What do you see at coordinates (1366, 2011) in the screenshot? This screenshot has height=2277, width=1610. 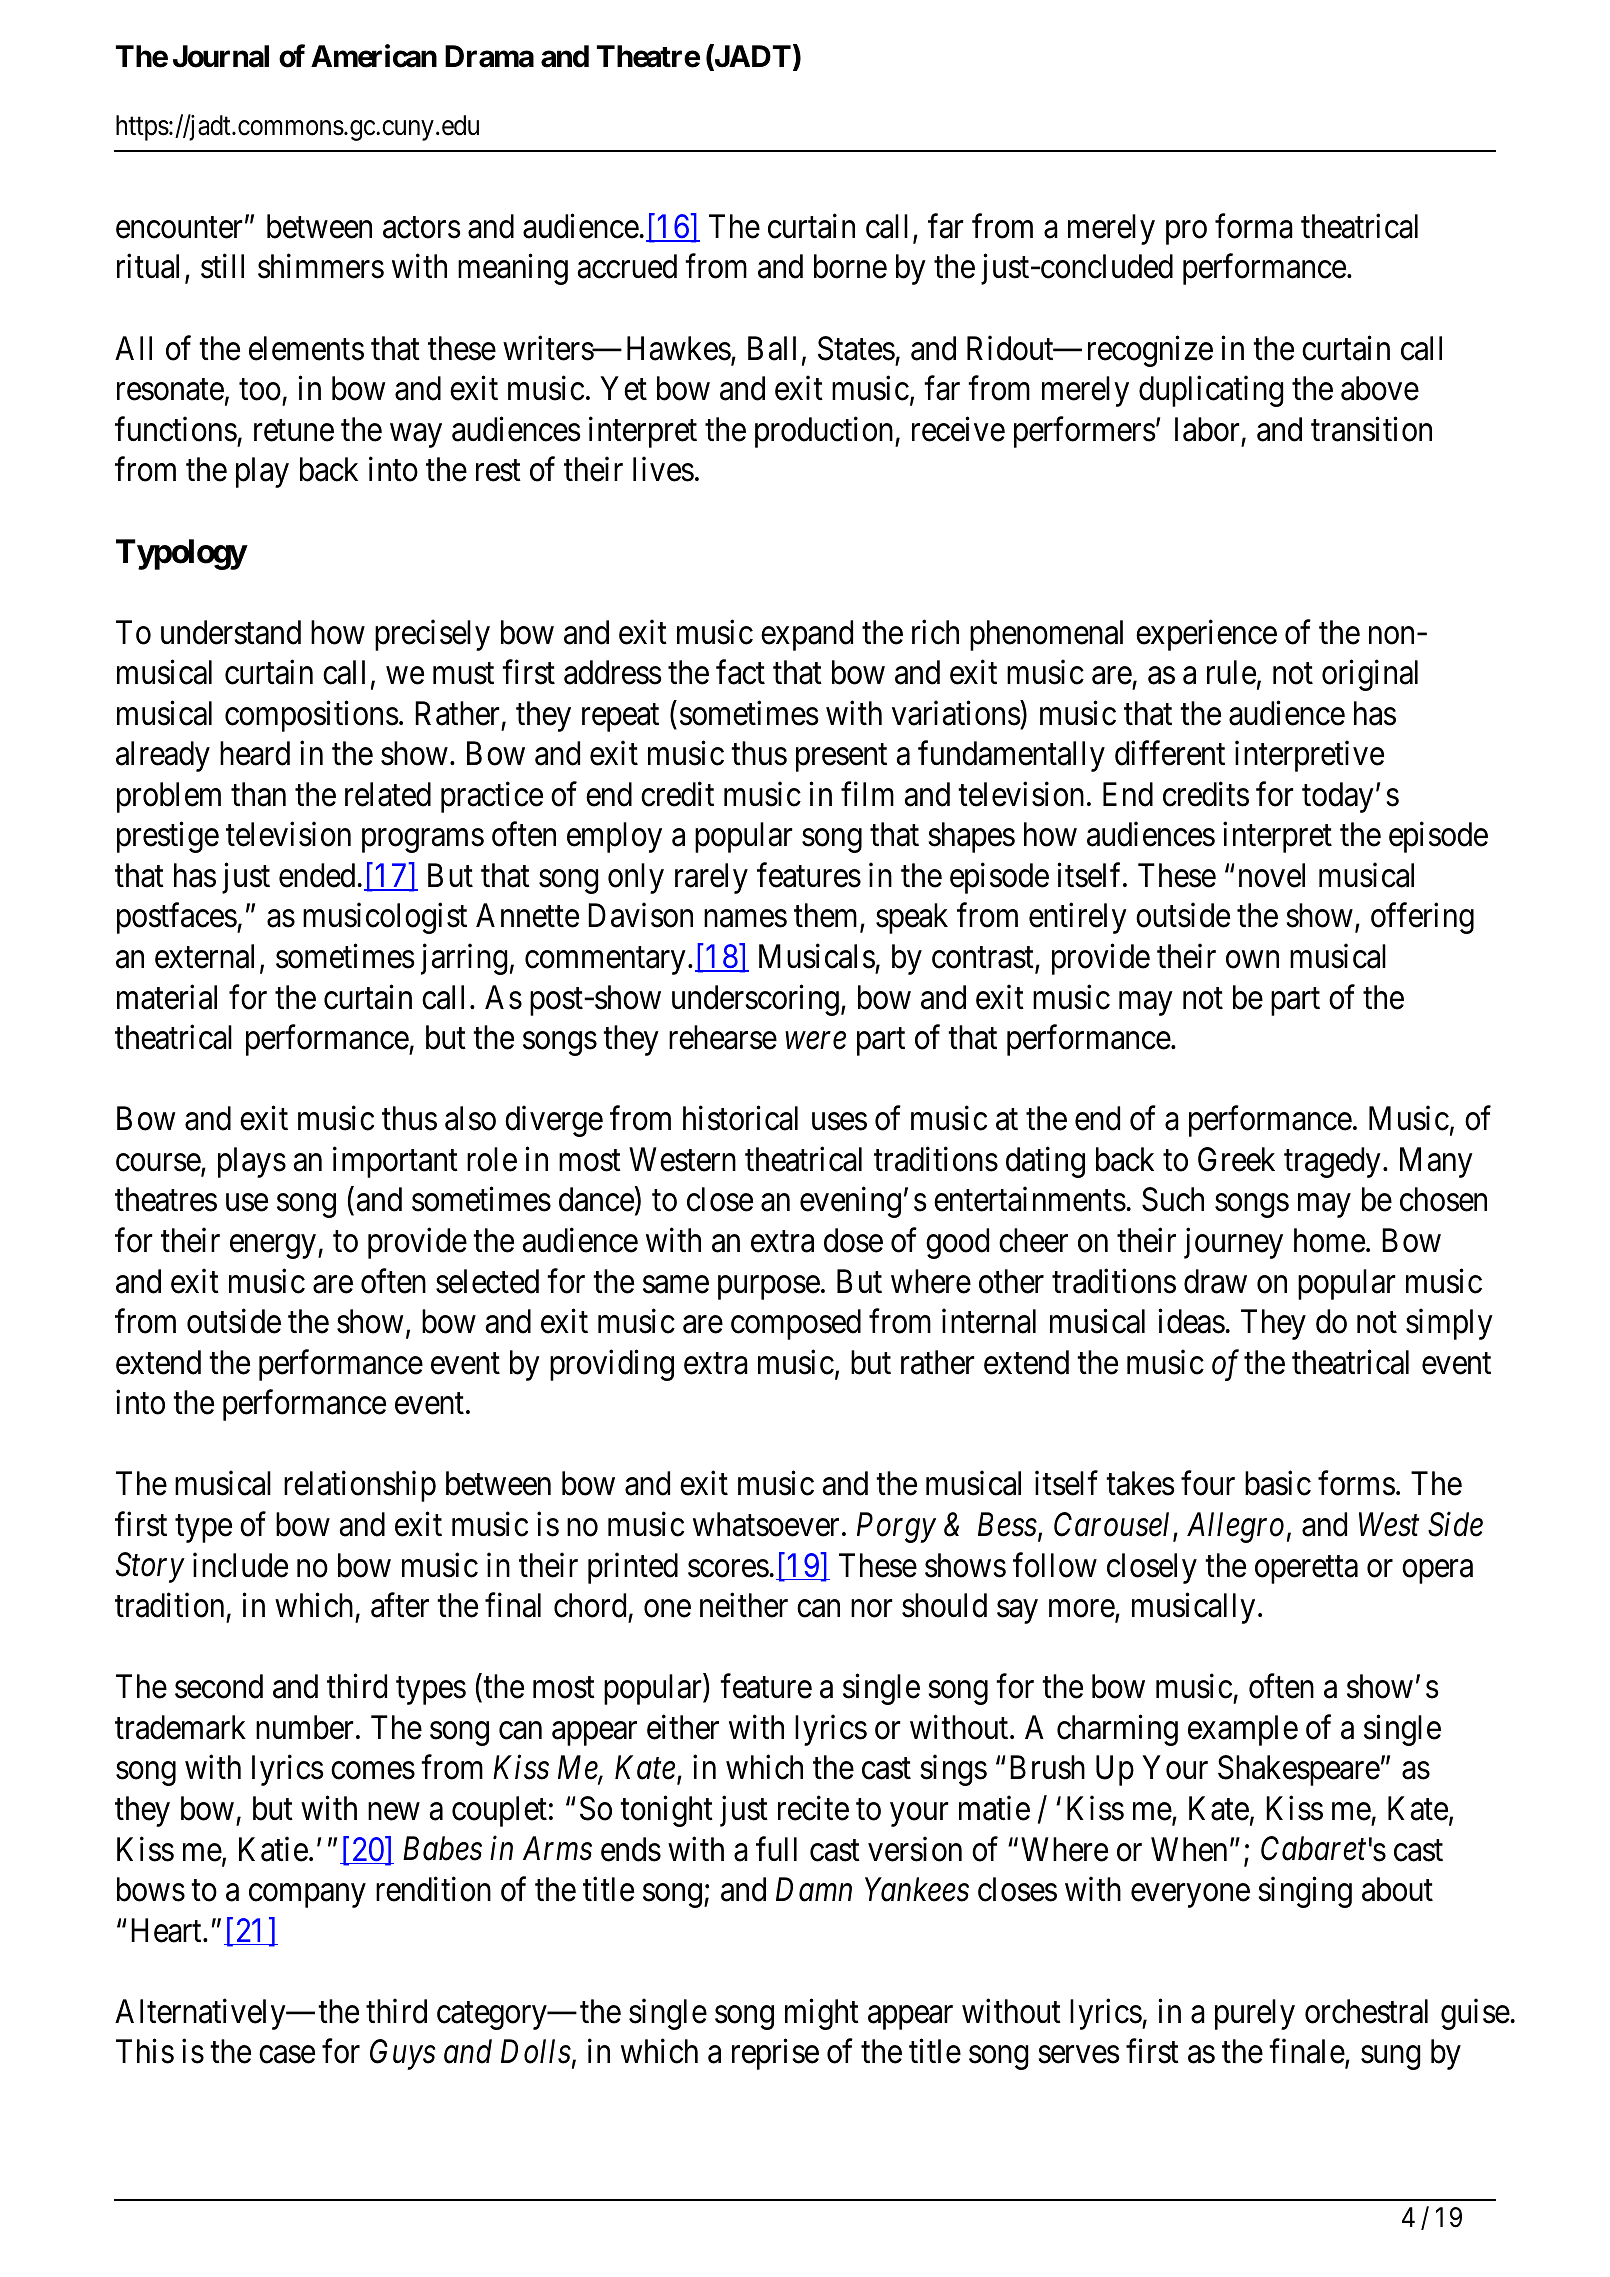 I see `orchestral` at bounding box center [1366, 2011].
